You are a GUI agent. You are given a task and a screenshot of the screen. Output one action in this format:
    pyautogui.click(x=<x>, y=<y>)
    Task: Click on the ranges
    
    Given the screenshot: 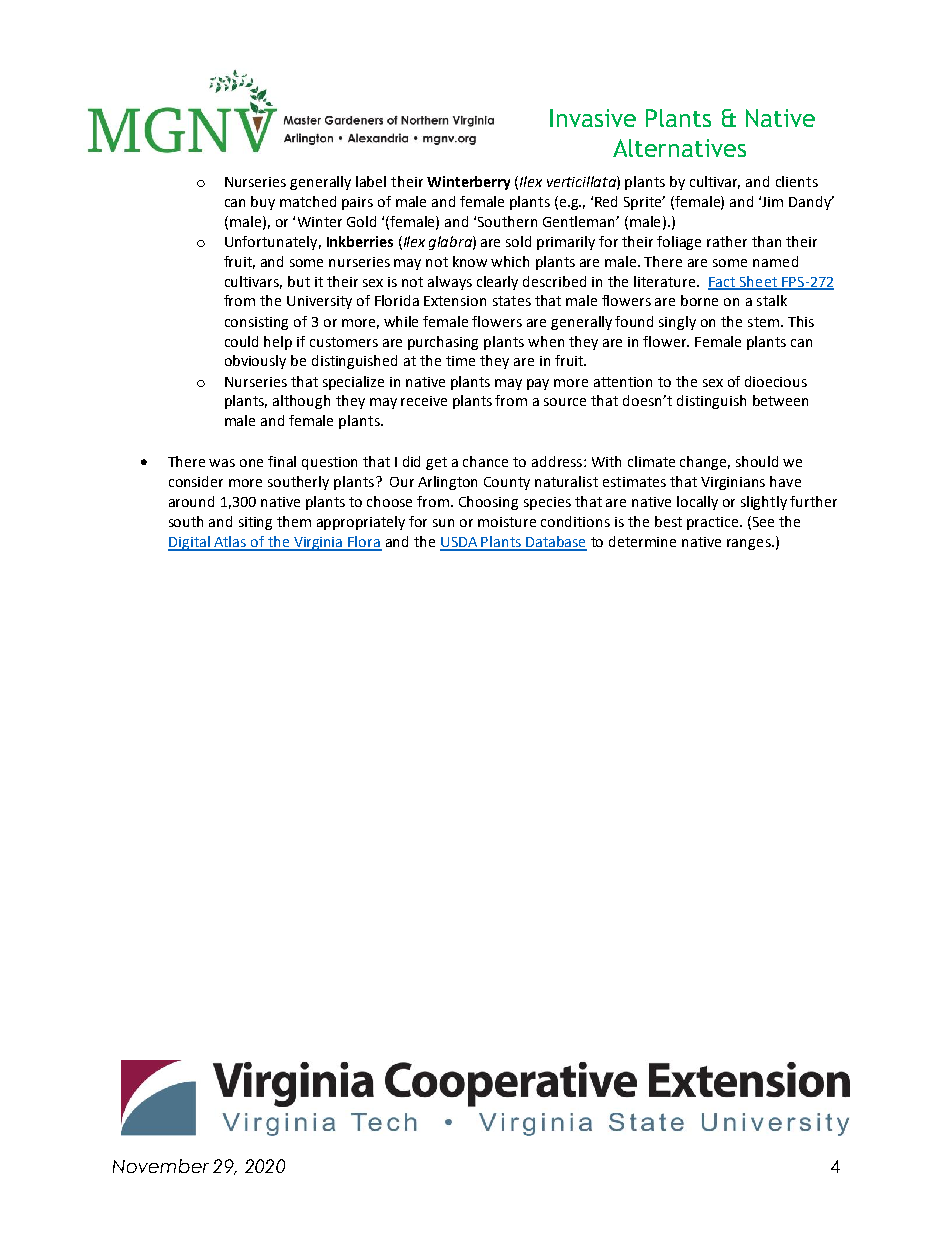 What is the action you would take?
    pyautogui.click(x=750, y=544)
